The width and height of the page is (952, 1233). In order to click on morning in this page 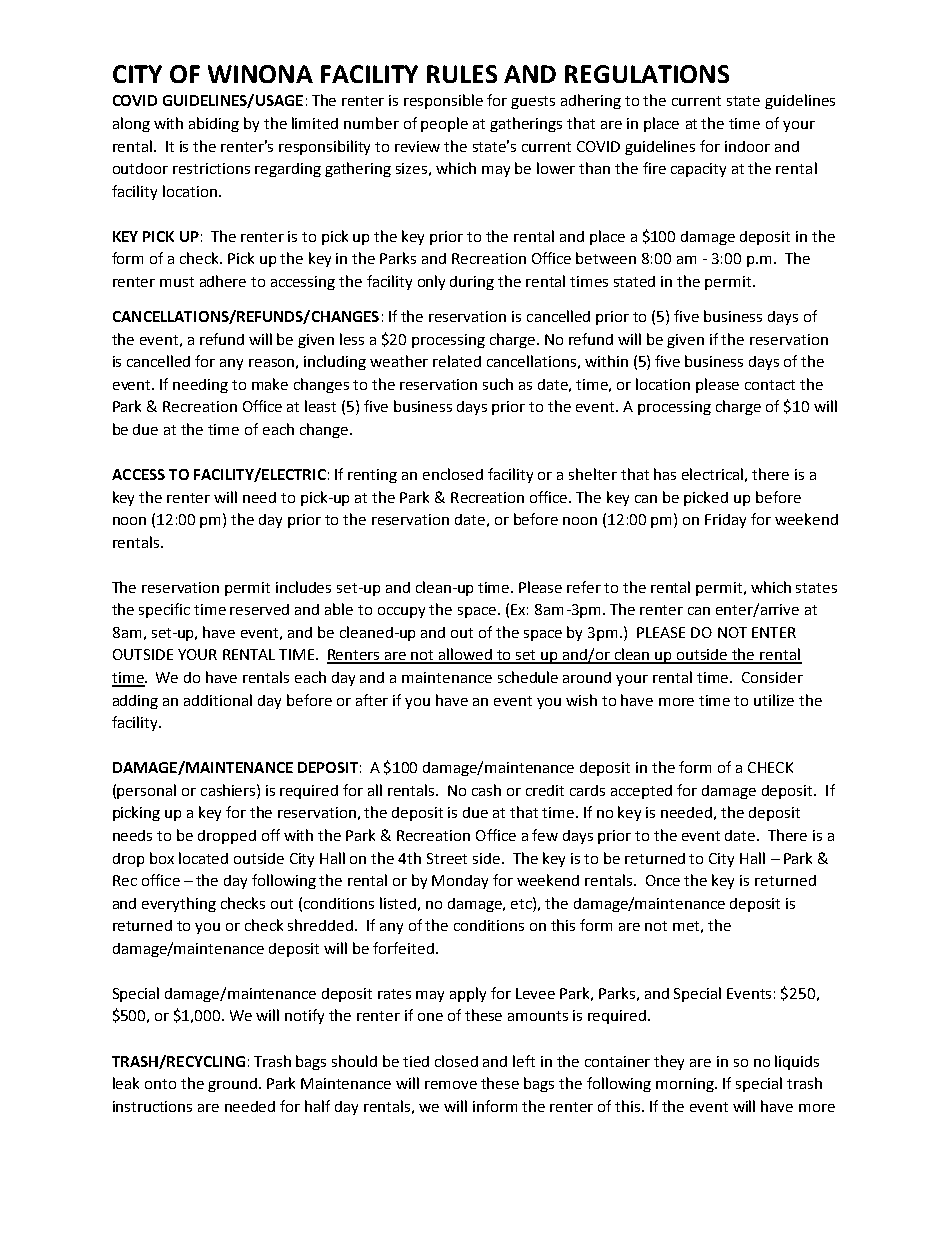, I will do `click(686, 1085)`.
